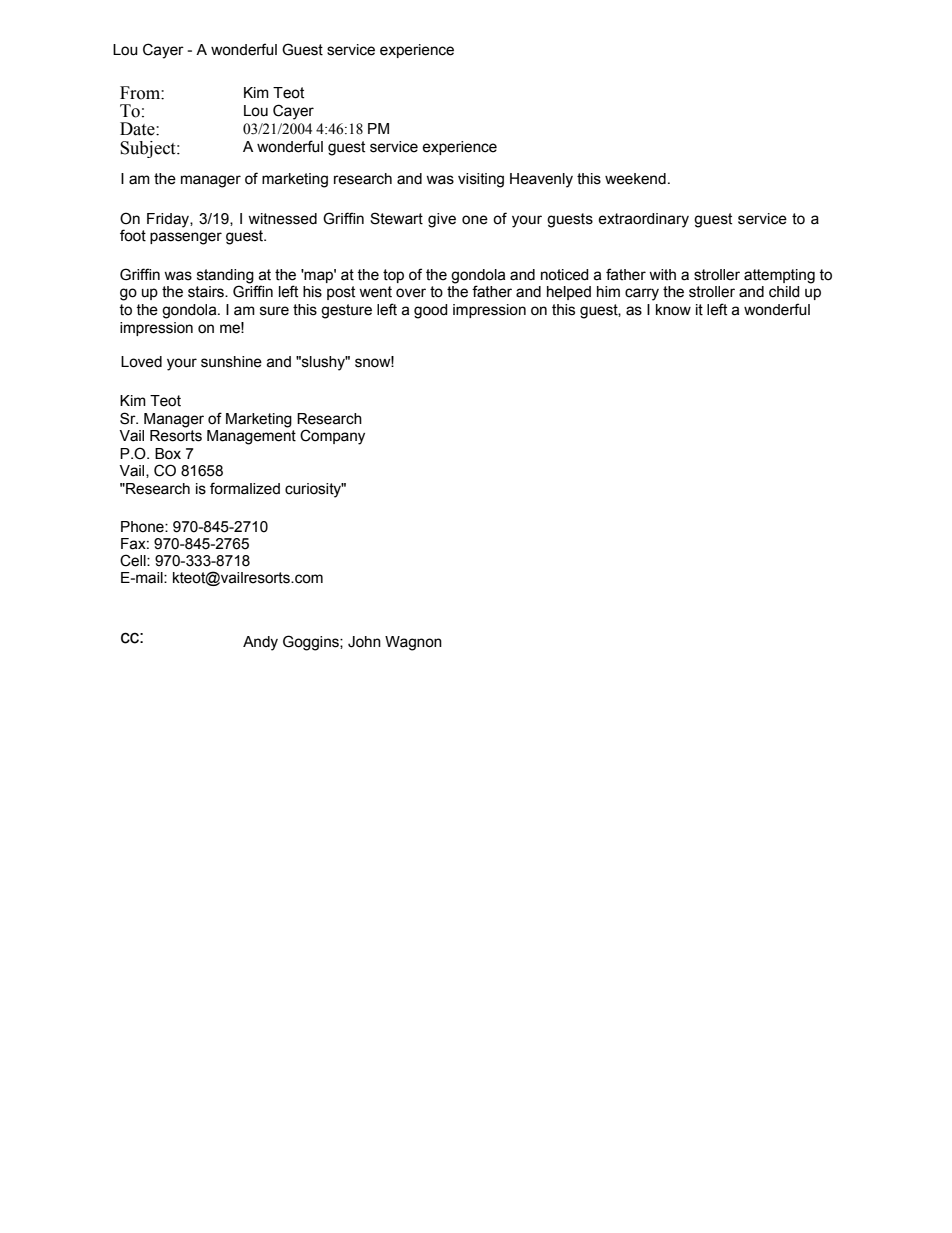 Image resolution: width=952 pixels, height=1233 pixels. I want to click on visiting, so click(481, 180).
